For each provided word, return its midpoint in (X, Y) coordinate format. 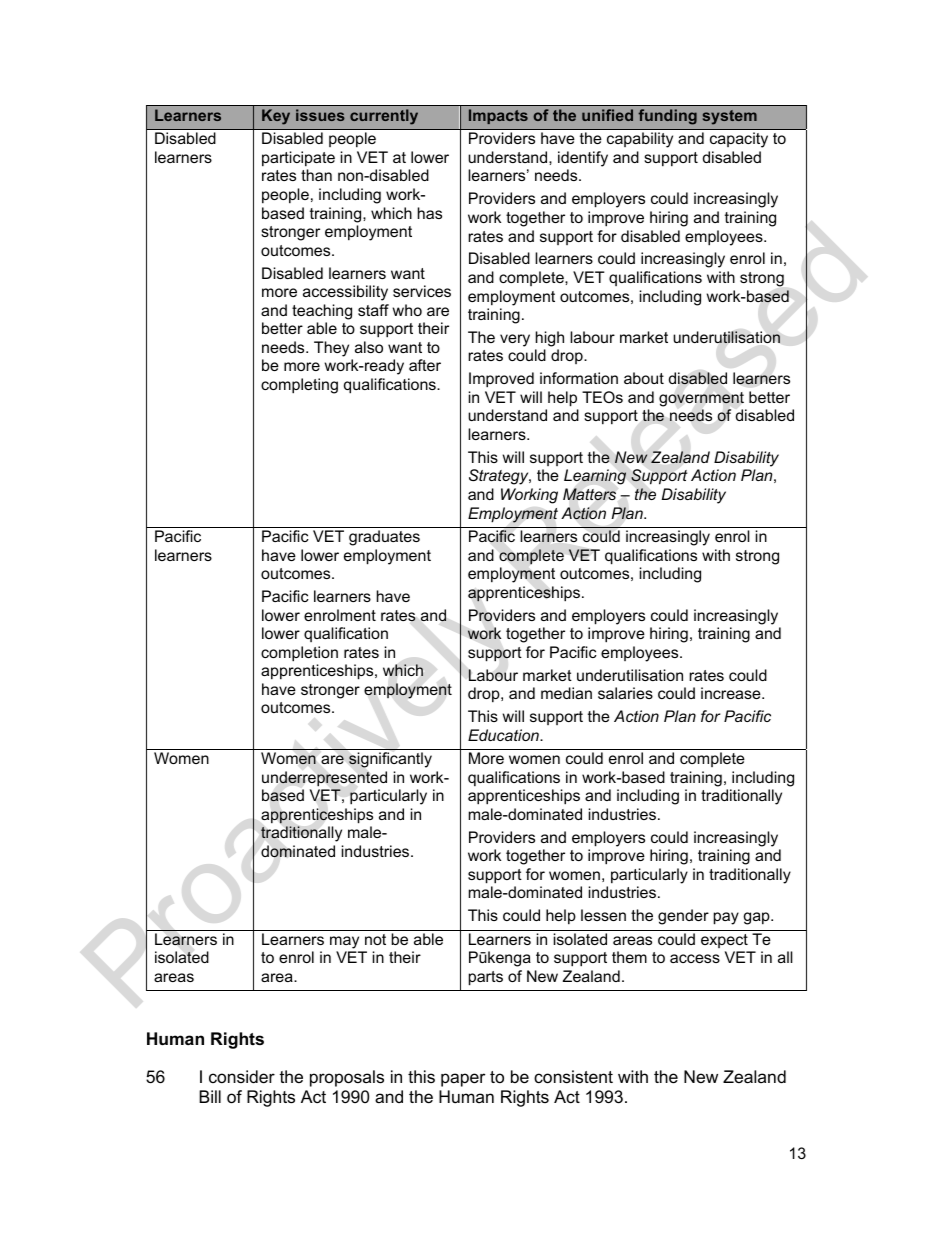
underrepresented (324, 779)
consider (242, 1077)
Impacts (498, 116)
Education (504, 735)
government (701, 399)
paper (463, 1080)
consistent (573, 1077)
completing (299, 386)
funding (667, 117)
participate (298, 158)
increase (732, 693)
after (425, 365)
